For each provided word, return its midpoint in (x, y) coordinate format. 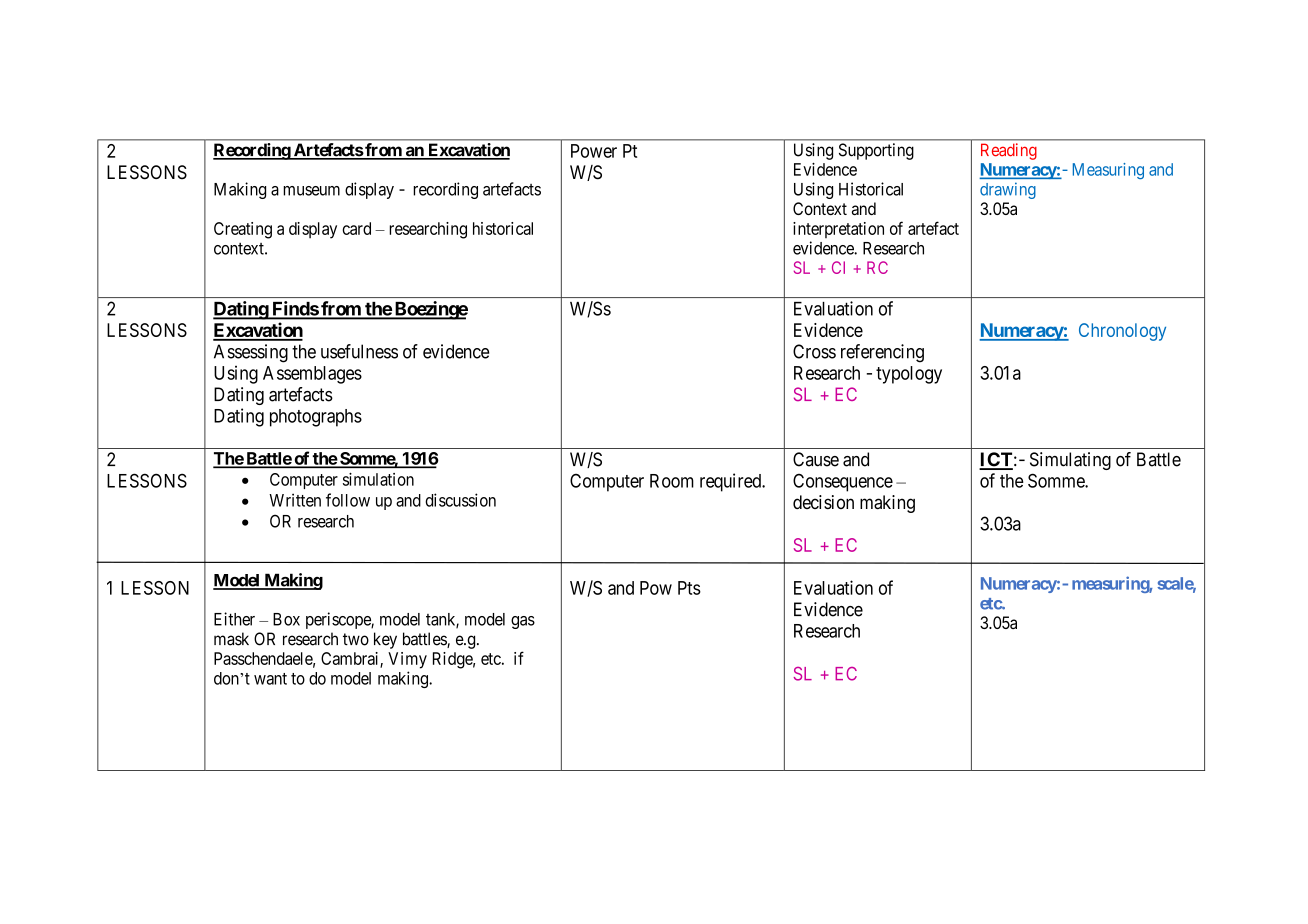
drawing (1008, 190)
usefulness (359, 351)
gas (523, 622)
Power (594, 151)
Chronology (1122, 332)
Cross (814, 351)
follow (348, 500)
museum (311, 191)
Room (672, 481)
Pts (689, 588)
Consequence (843, 483)
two (356, 639)
